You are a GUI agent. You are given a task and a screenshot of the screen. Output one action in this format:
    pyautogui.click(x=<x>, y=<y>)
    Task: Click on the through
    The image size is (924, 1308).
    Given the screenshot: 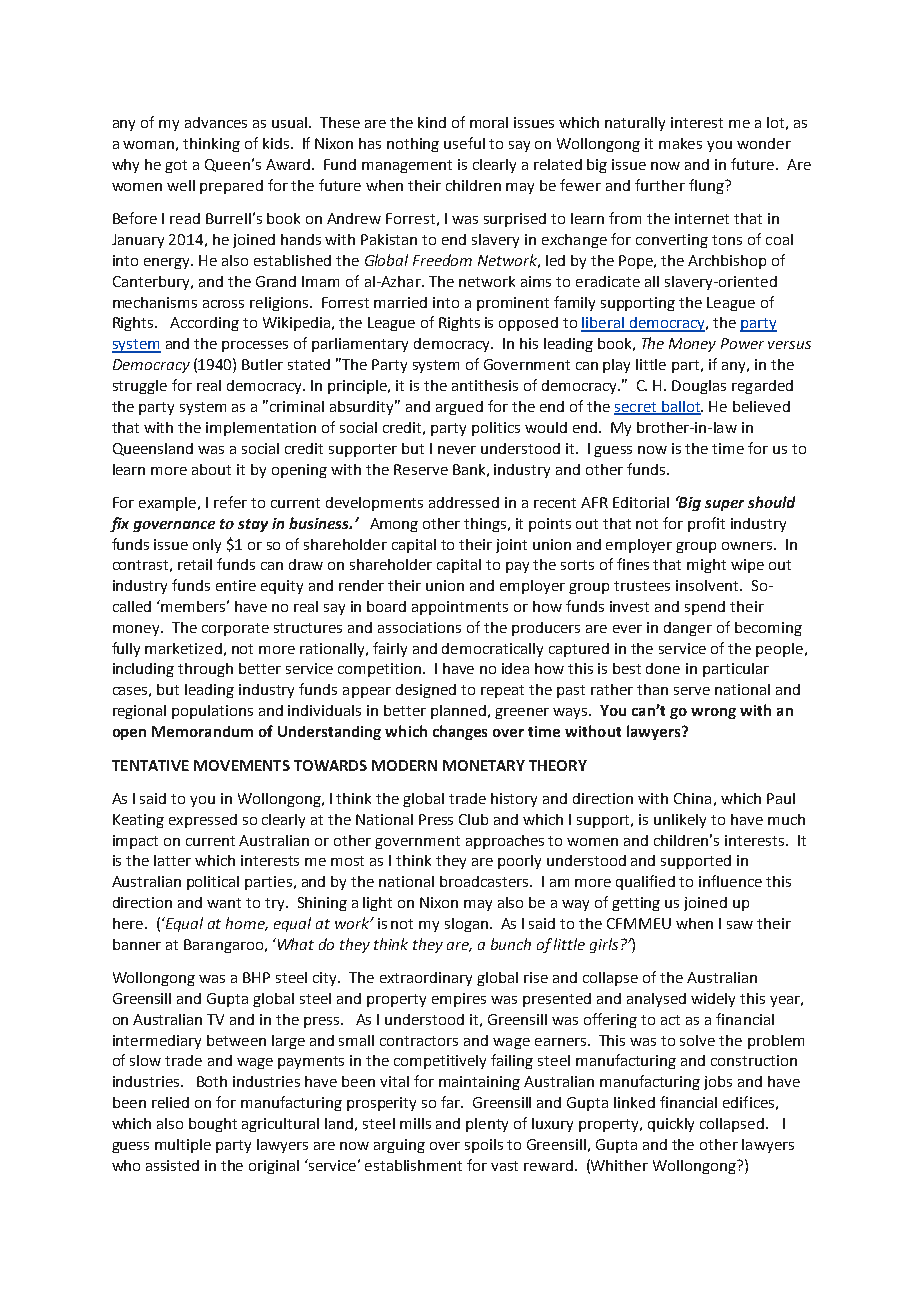 What is the action you would take?
    pyautogui.click(x=205, y=670)
